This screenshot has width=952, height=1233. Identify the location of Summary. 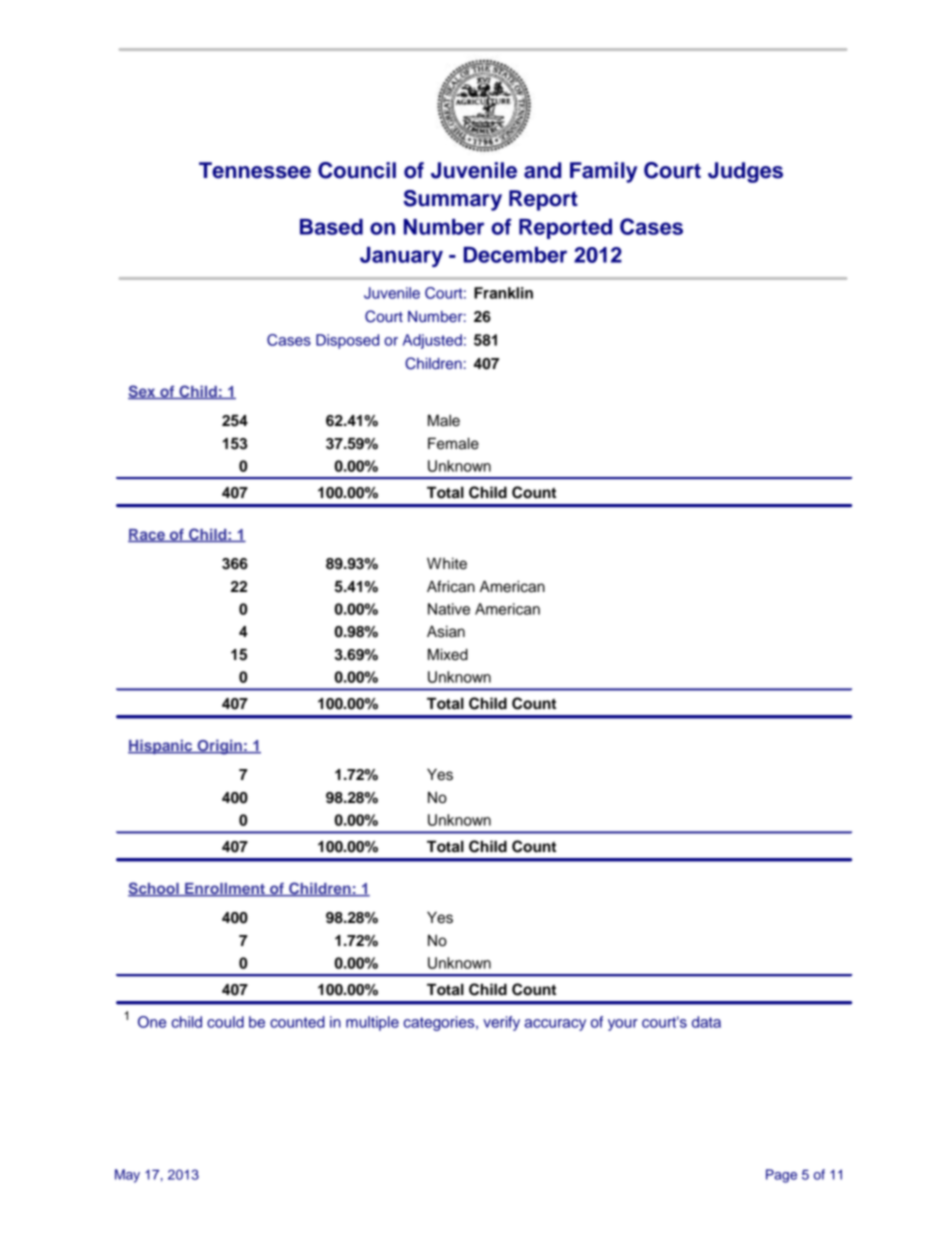
(452, 200).
